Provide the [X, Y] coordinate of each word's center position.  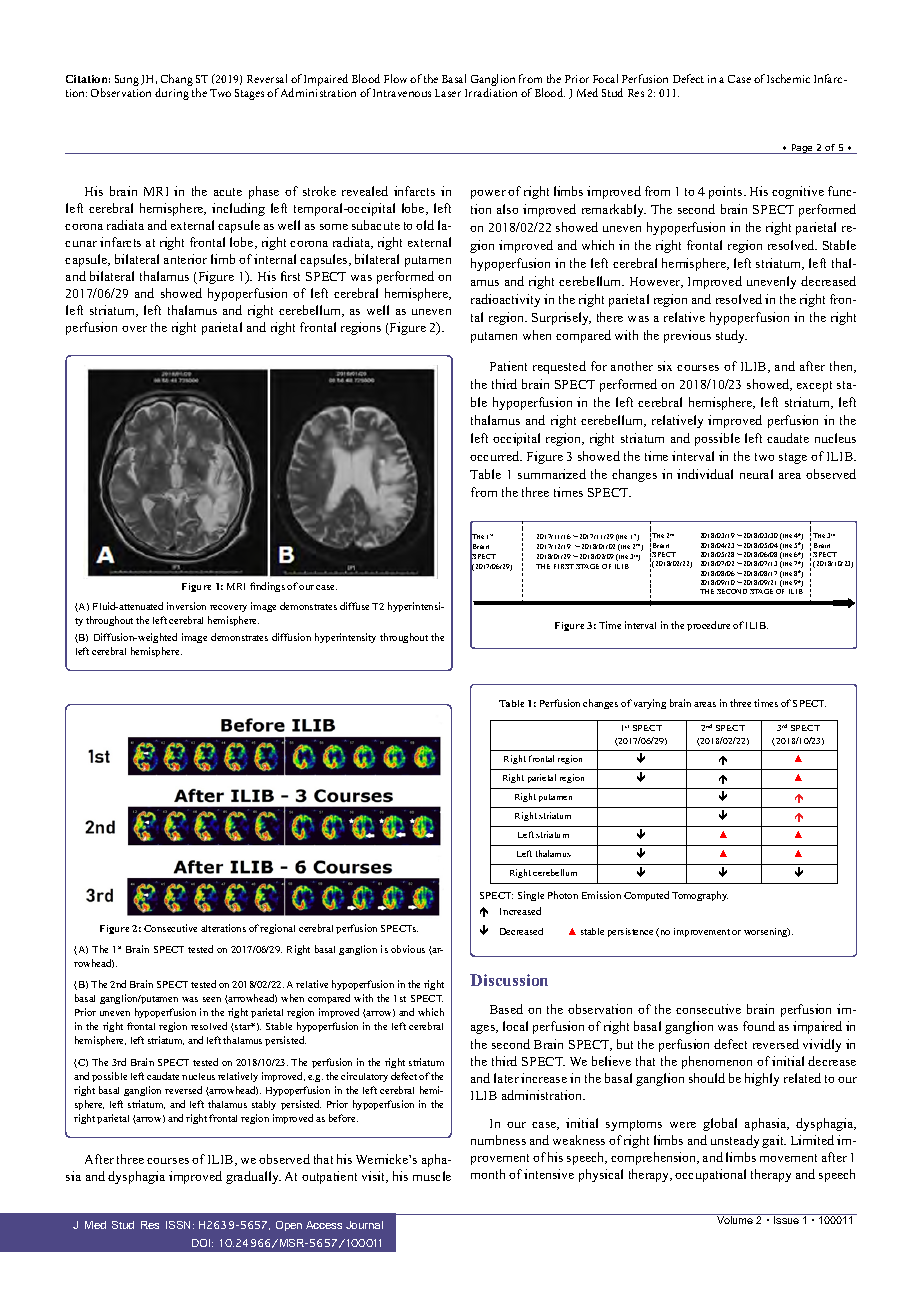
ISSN [180, 1225]
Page [802, 149]
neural [756, 474]
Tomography [700, 896]
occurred [496, 456]
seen [212, 999]
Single [531, 896]
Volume [735, 1219]
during [172, 94]
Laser [448, 93]
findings [267, 587]
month [488, 1174]
